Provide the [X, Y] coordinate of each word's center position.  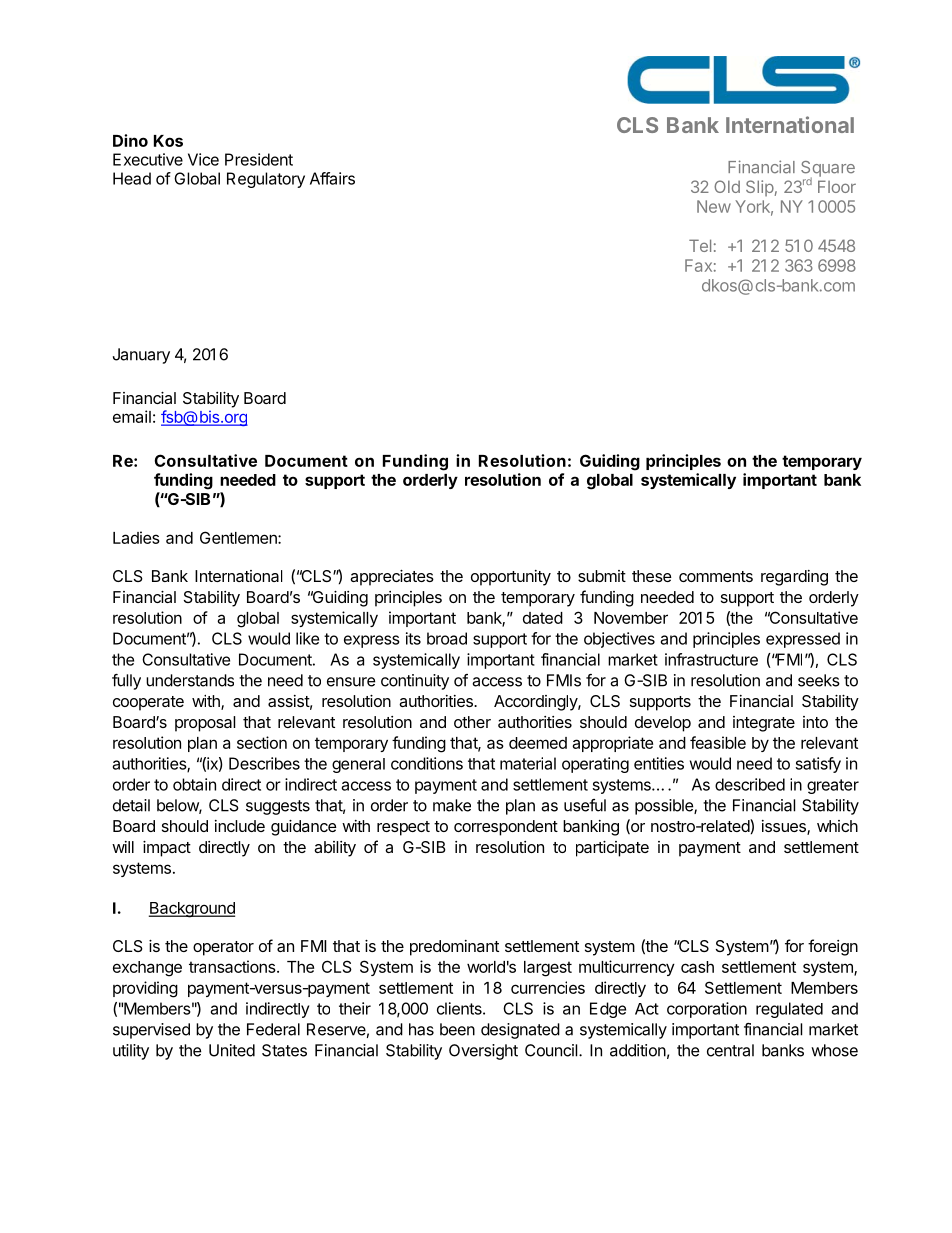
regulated [789, 1010]
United [232, 1050]
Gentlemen [239, 537]
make [452, 805]
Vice [203, 159]
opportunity [511, 578]
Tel [700, 245]
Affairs [332, 178]
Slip [760, 188]
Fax [698, 265]
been [457, 1029]
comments [716, 576]
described [750, 784]
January [141, 356]
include [240, 826]
